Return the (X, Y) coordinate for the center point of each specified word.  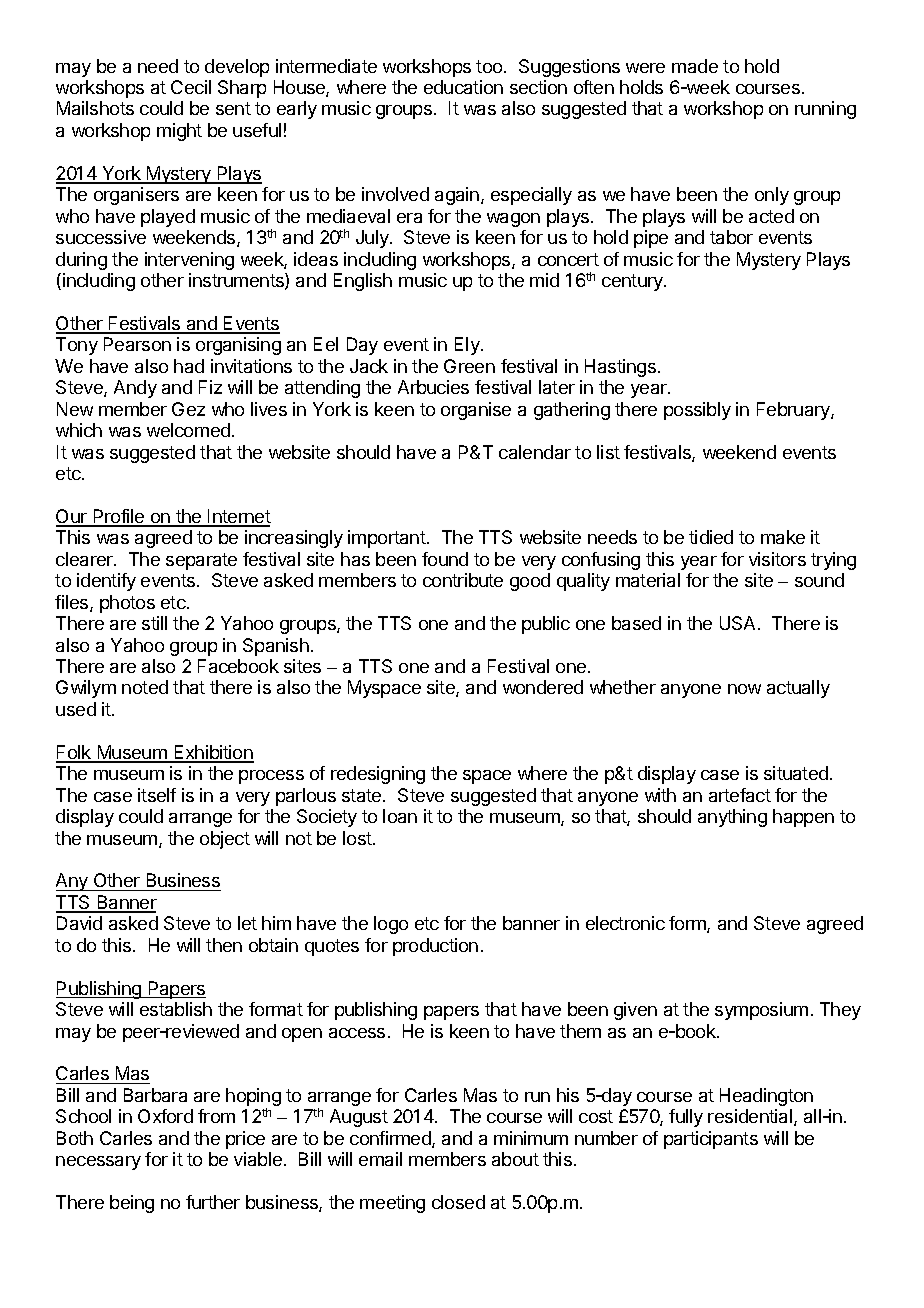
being (132, 1204)
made (695, 66)
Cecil (191, 87)
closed (458, 1202)
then (224, 945)
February (794, 411)
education (463, 87)
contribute (463, 580)
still (154, 623)
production (435, 947)
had (189, 366)
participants (711, 1140)
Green (469, 366)
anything (732, 818)
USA (739, 623)
